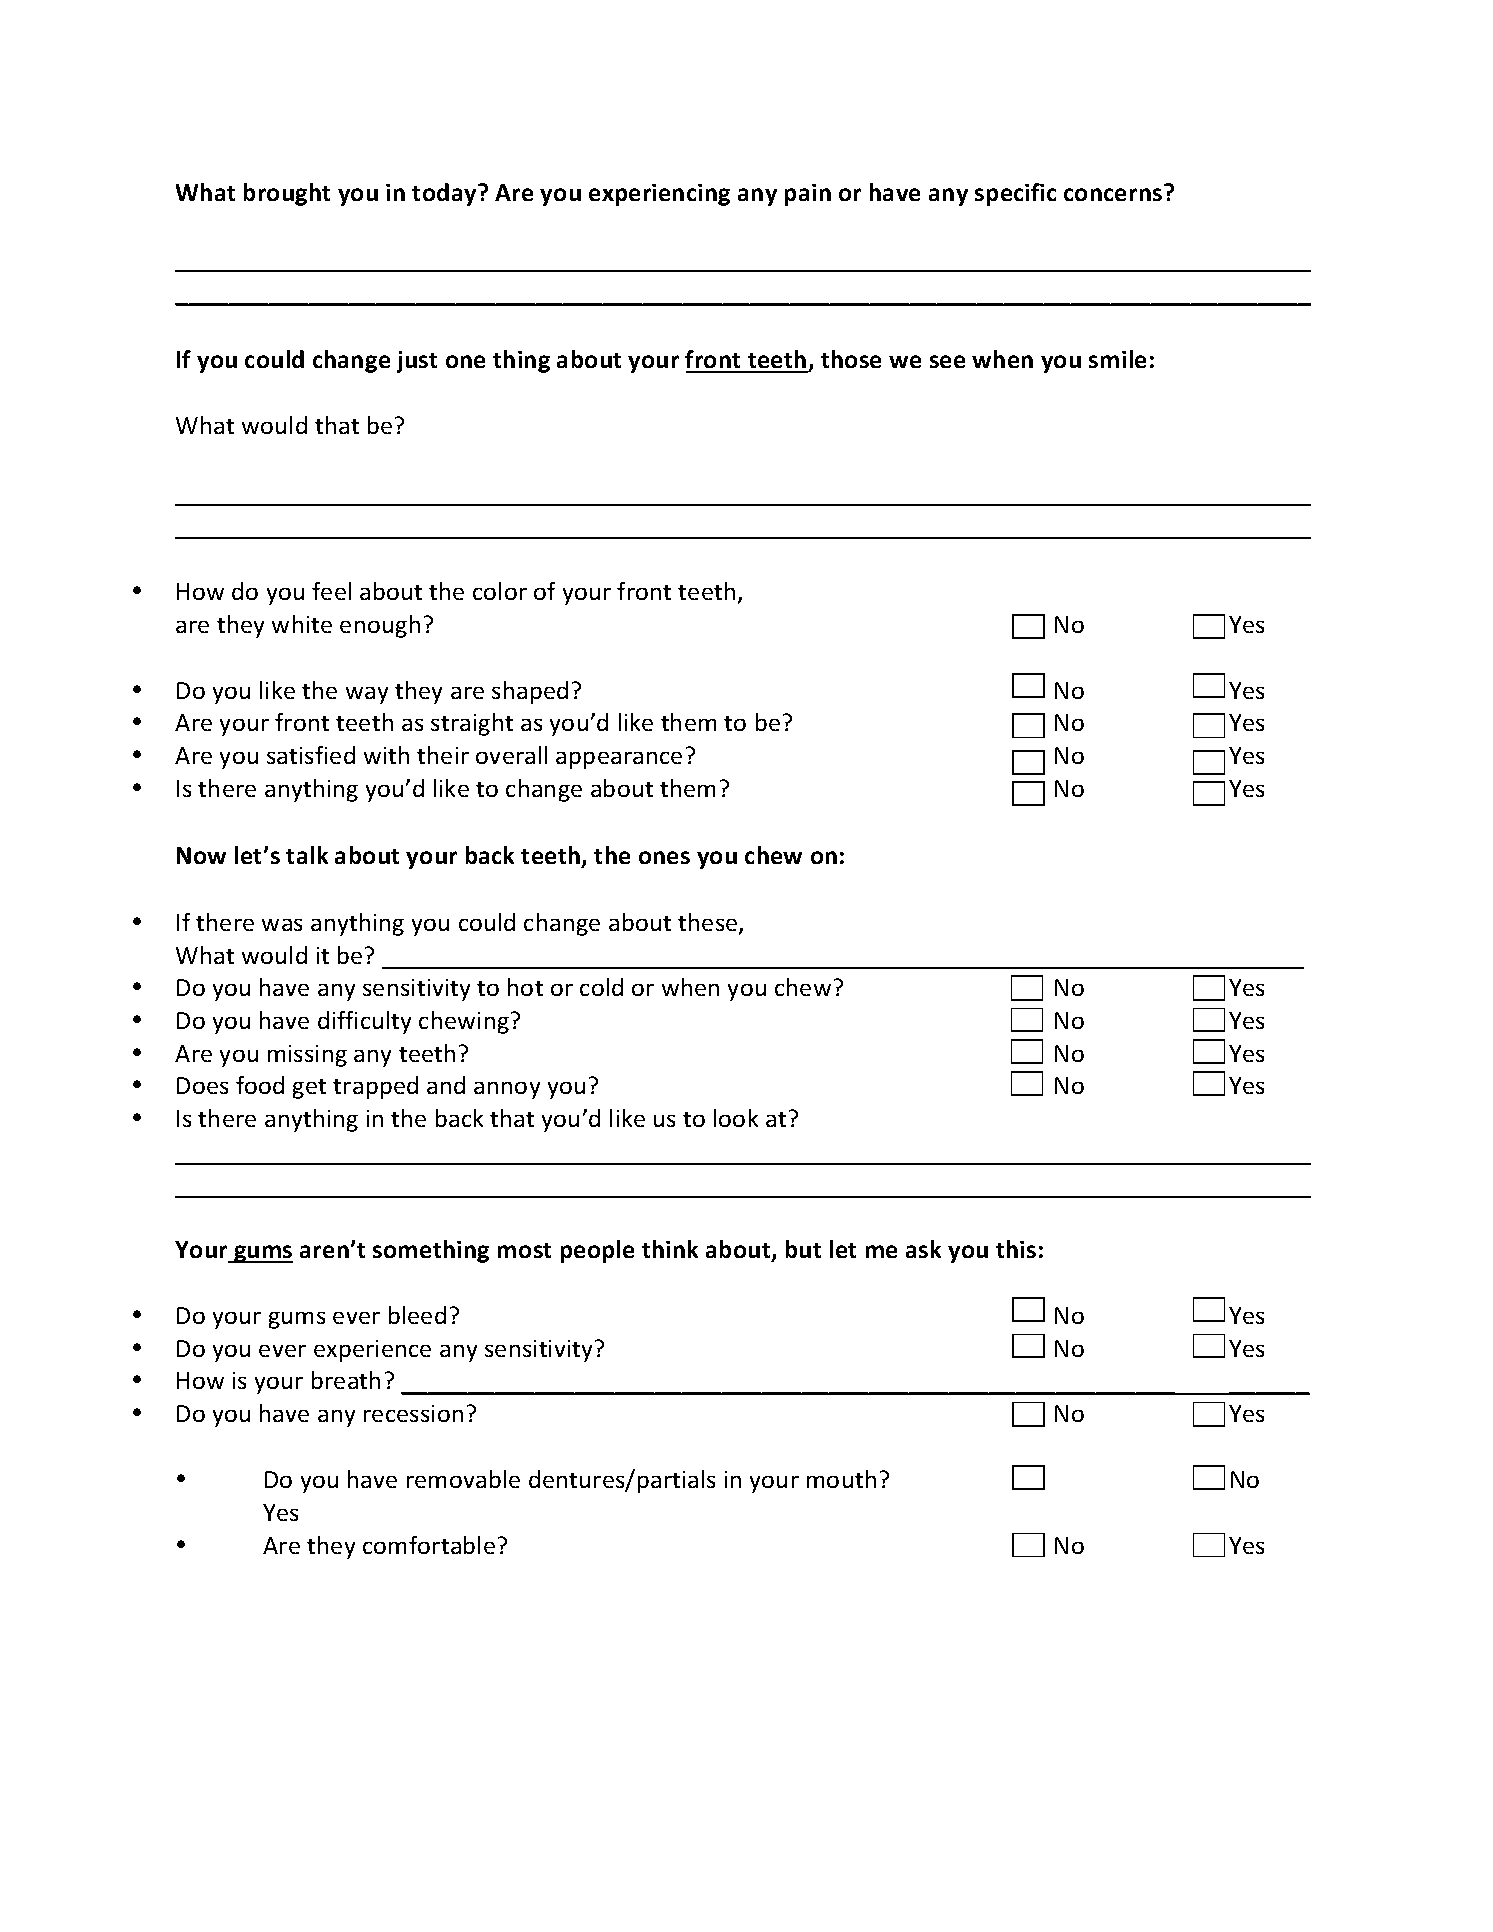  What do you see at coordinates (659, 195) in the screenshot?
I see `experiencing` at bounding box center [659, 195].
